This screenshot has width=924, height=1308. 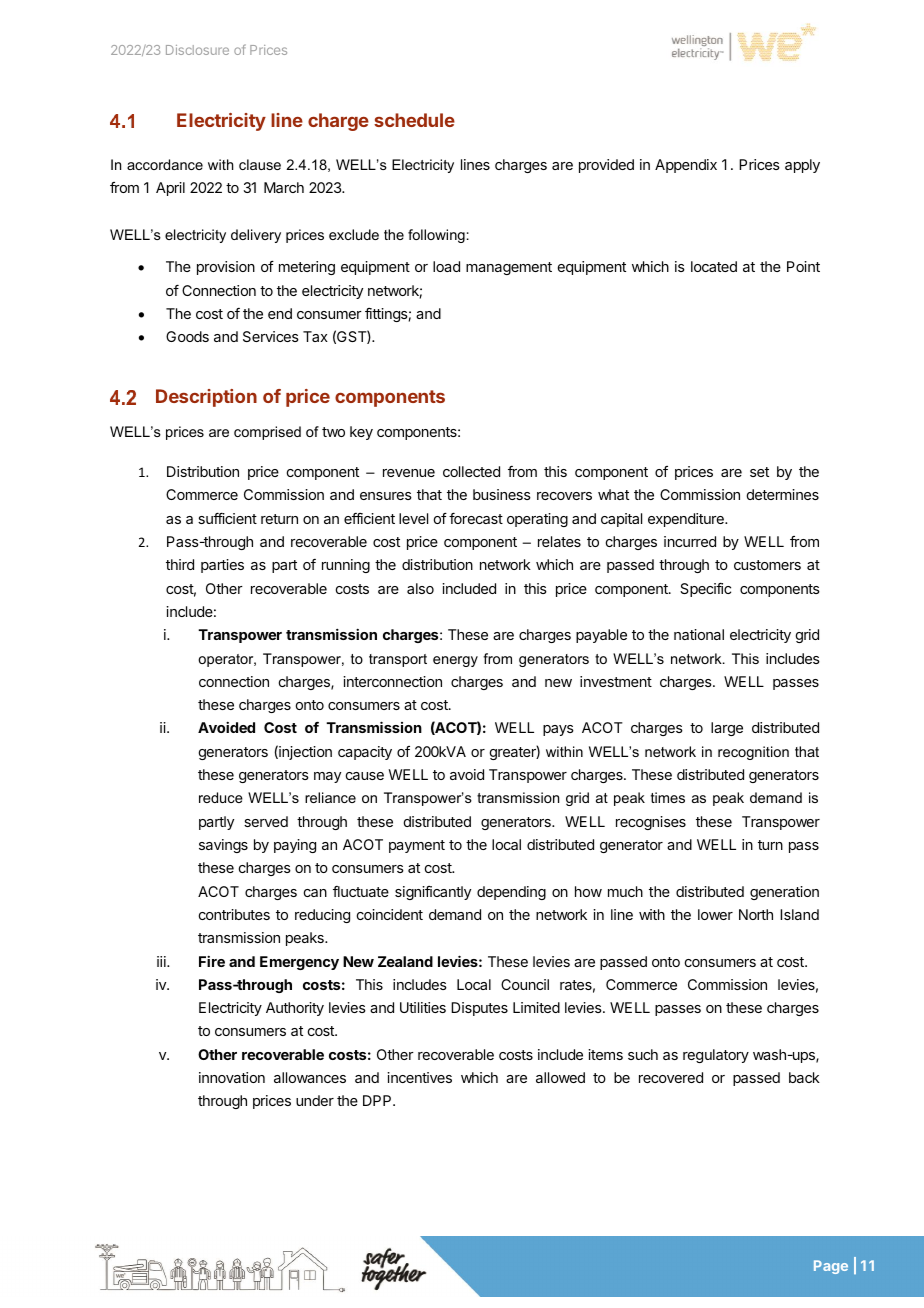 What do you see at coordinates (414, 120) in the screenshot?
I see `schedule` at bounding box center [414, 120].
